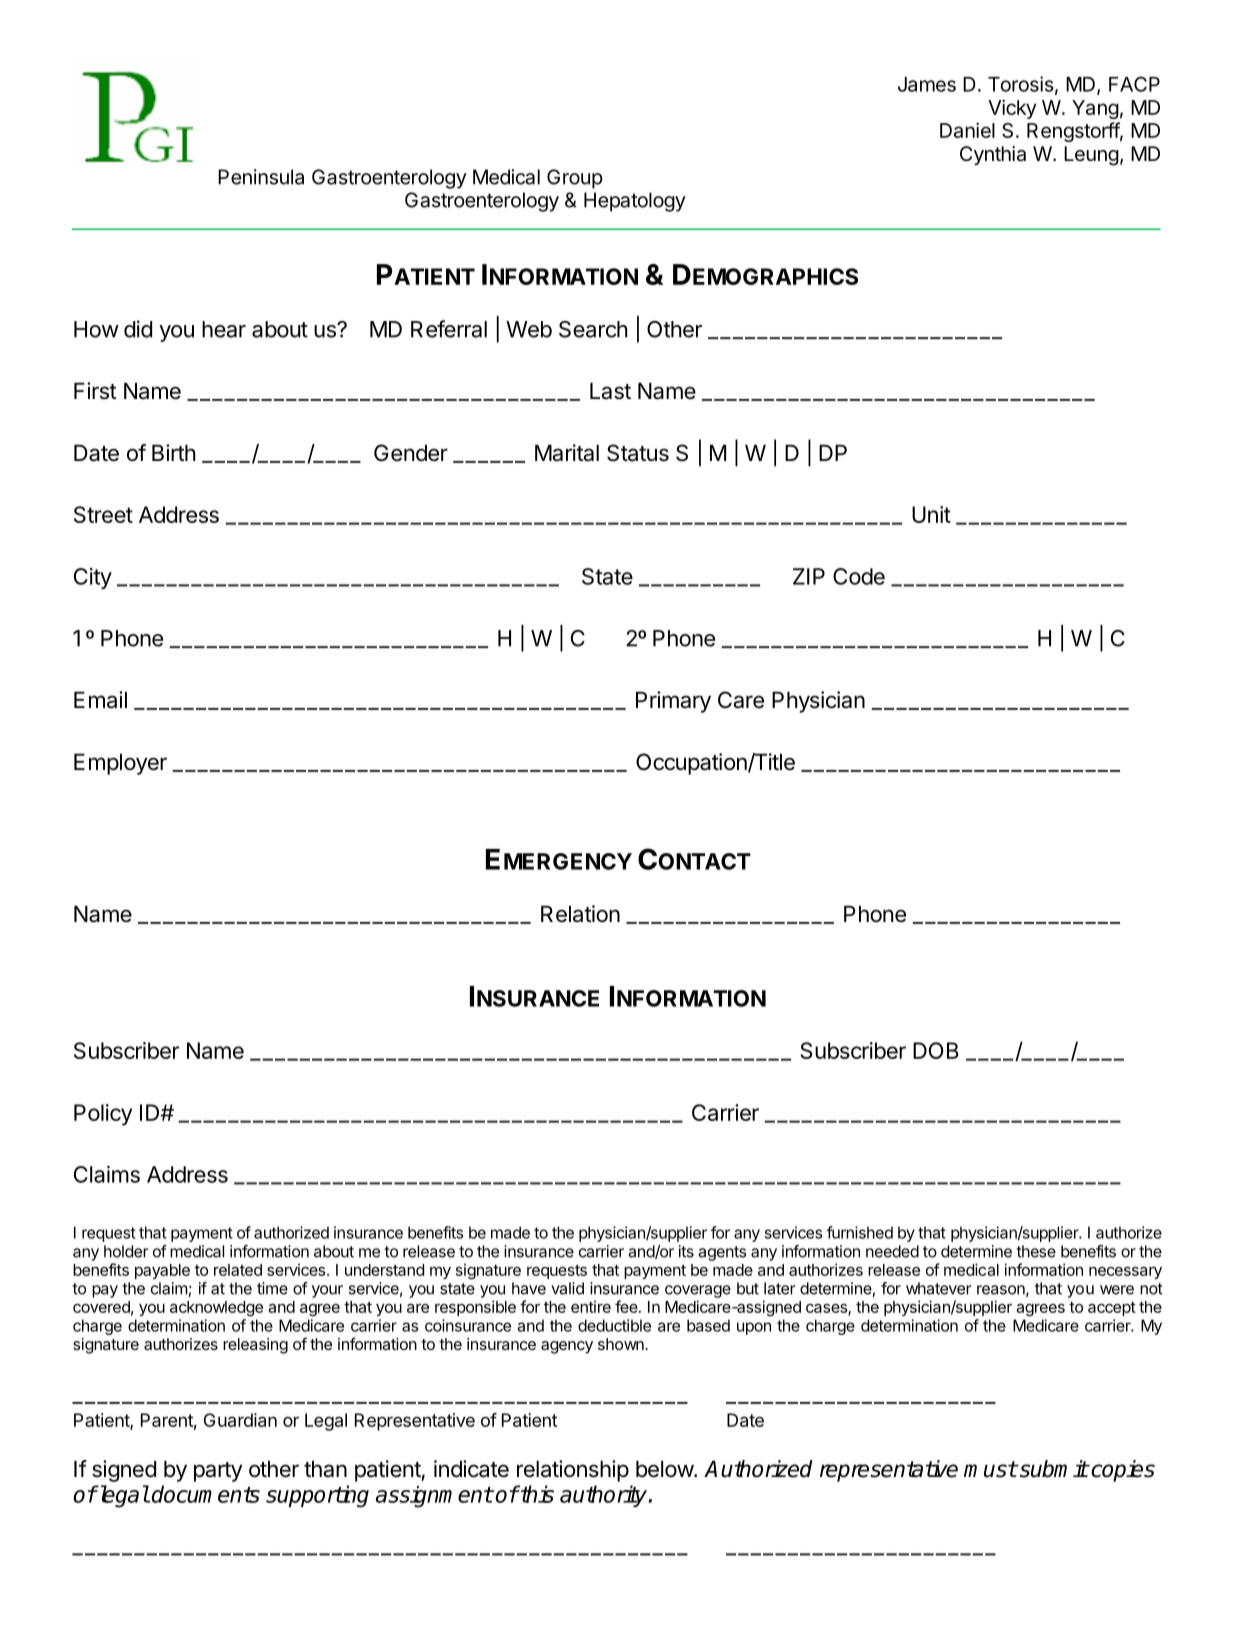  Describe the element at coordinates (1036, 1251) in the screenshot. I see `these` at that location.
